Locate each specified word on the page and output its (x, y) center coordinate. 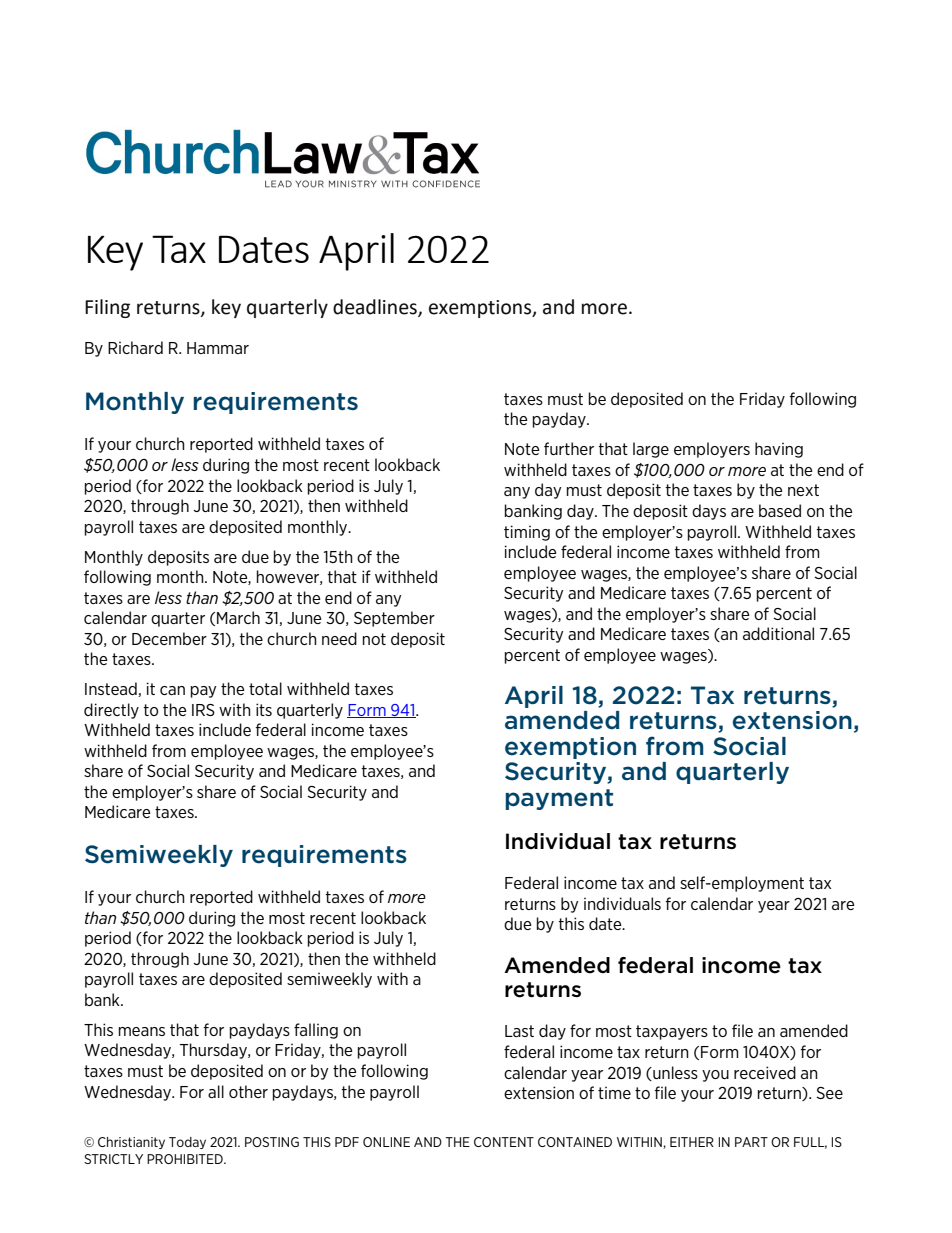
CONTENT (504, 1142)
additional (778, 633)
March (238, 617)
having (779, 450)
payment (559, 799)
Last (519, 1031)
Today (187, 1143)
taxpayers (672, 1032)
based (780, 510)
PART (751, 1142)
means (142, 1031)
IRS (203, 710)
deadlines (376, 308)
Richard (135, 347)
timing (527, 533)
